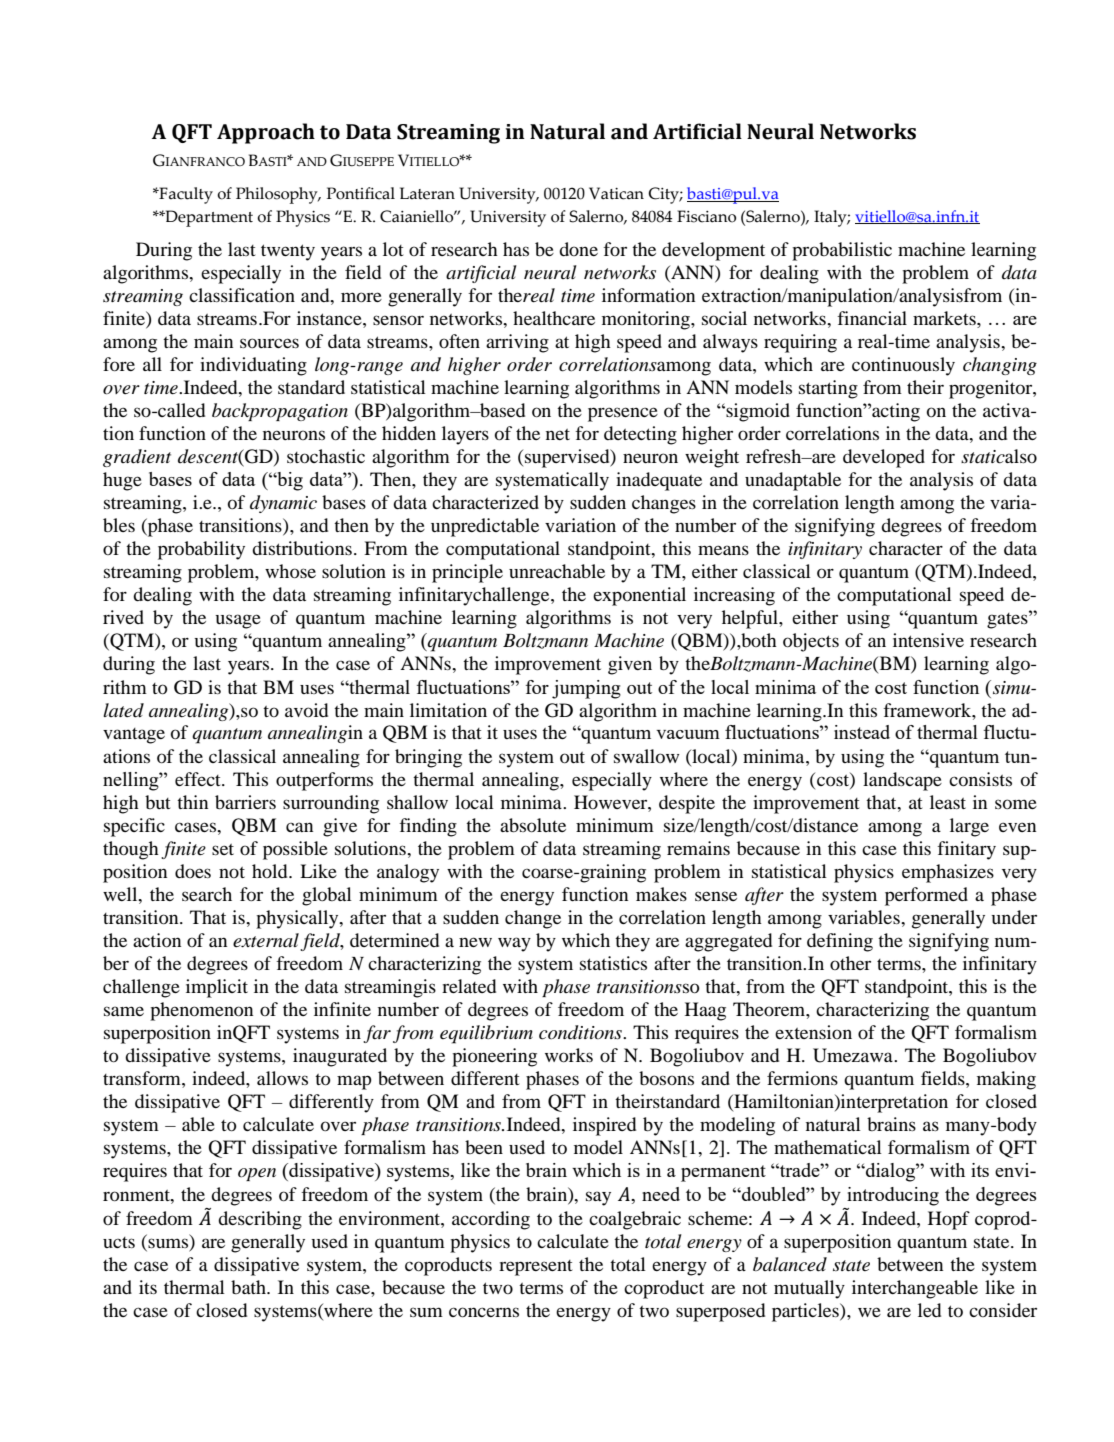 This screenshot has width=1114, height=1442. Describe the element at coordinates (842, 251) in the screenshot. I see `probabilistic` at that location.
